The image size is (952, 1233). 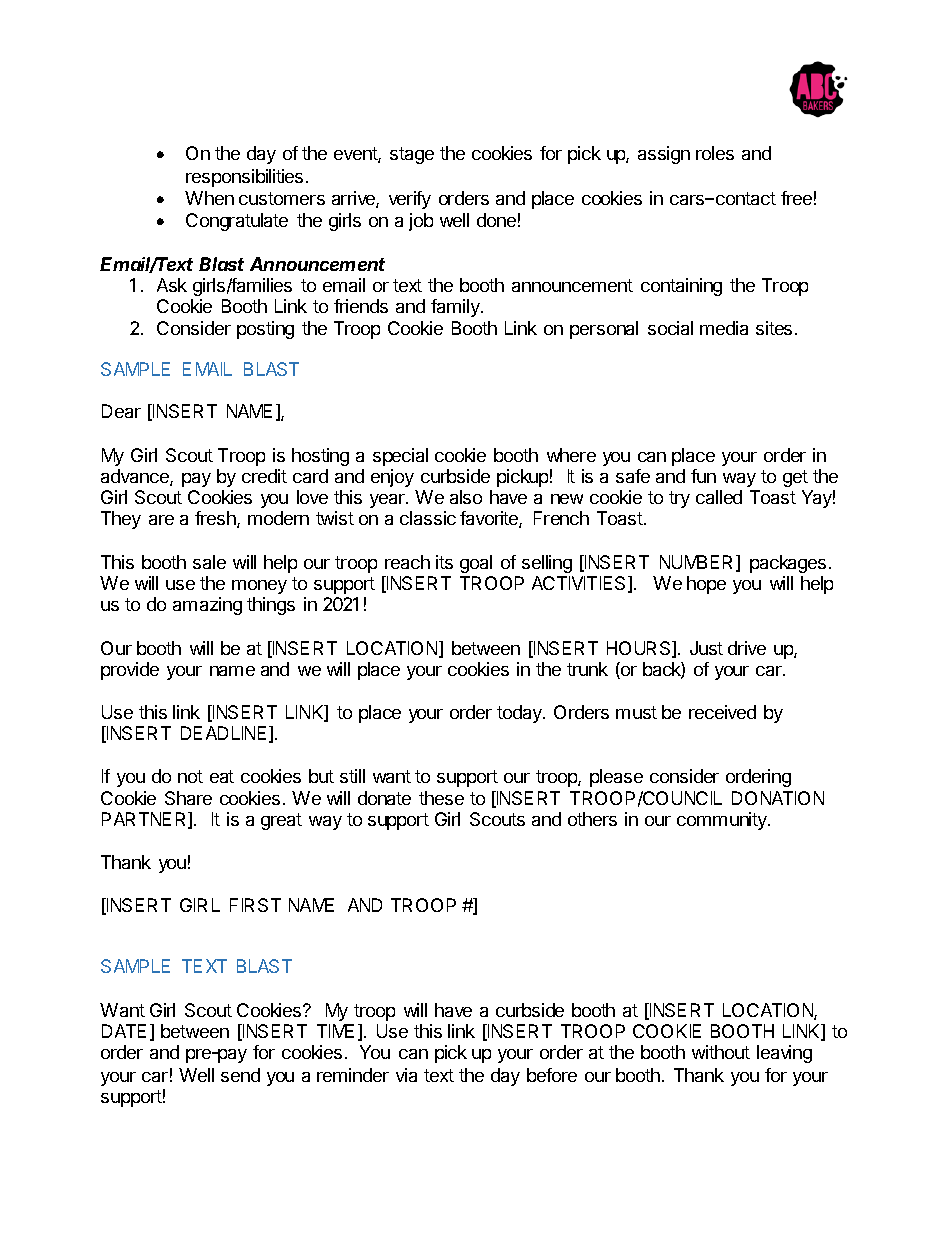 I want to click on not, so click(x=190, y=776).
